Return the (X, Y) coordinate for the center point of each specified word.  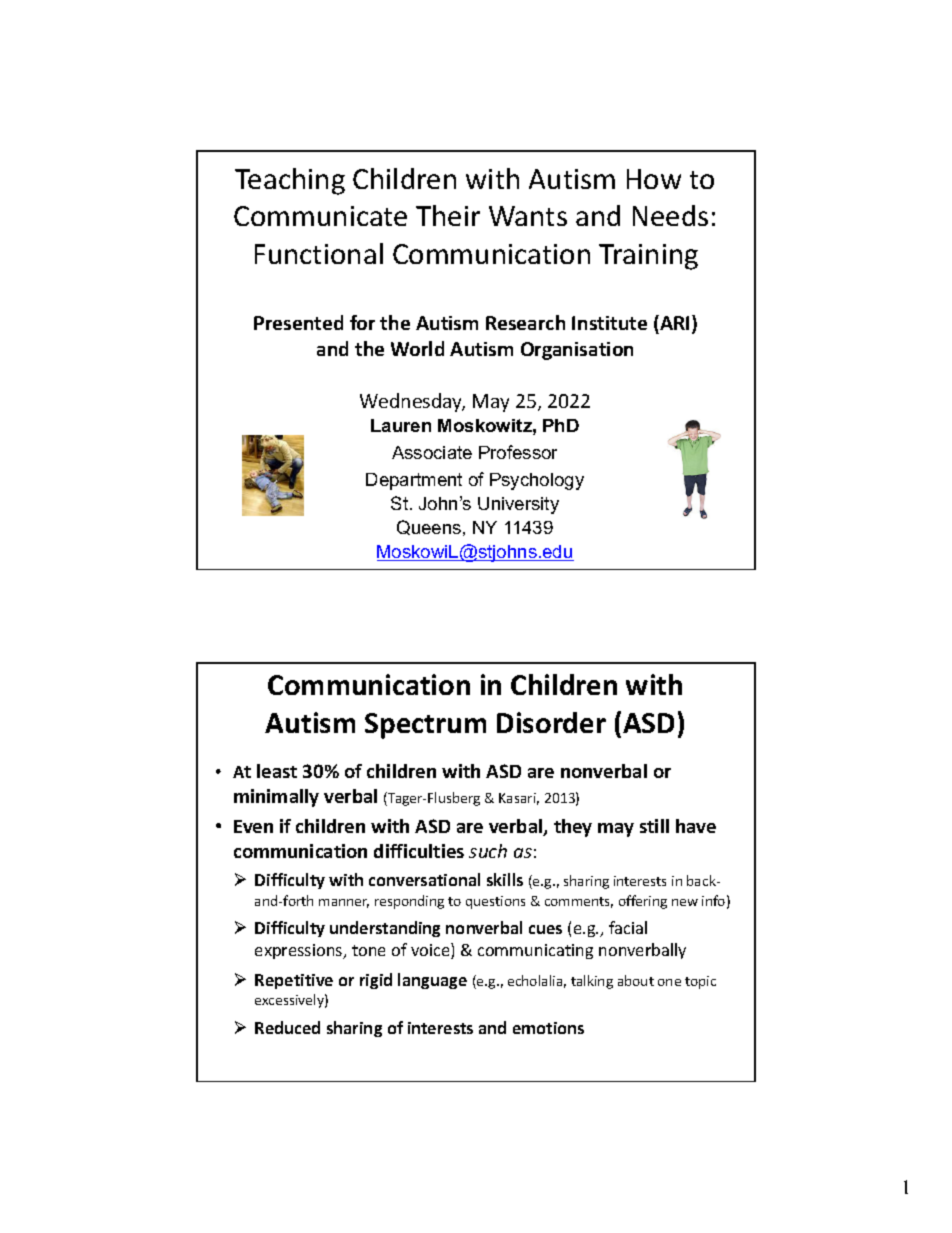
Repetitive (294, 981)
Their (448, 215)
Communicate (320, 216)
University (518, 505)
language (432, 981)
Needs (670, 215)
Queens (430, 528)
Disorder (551, 722)
